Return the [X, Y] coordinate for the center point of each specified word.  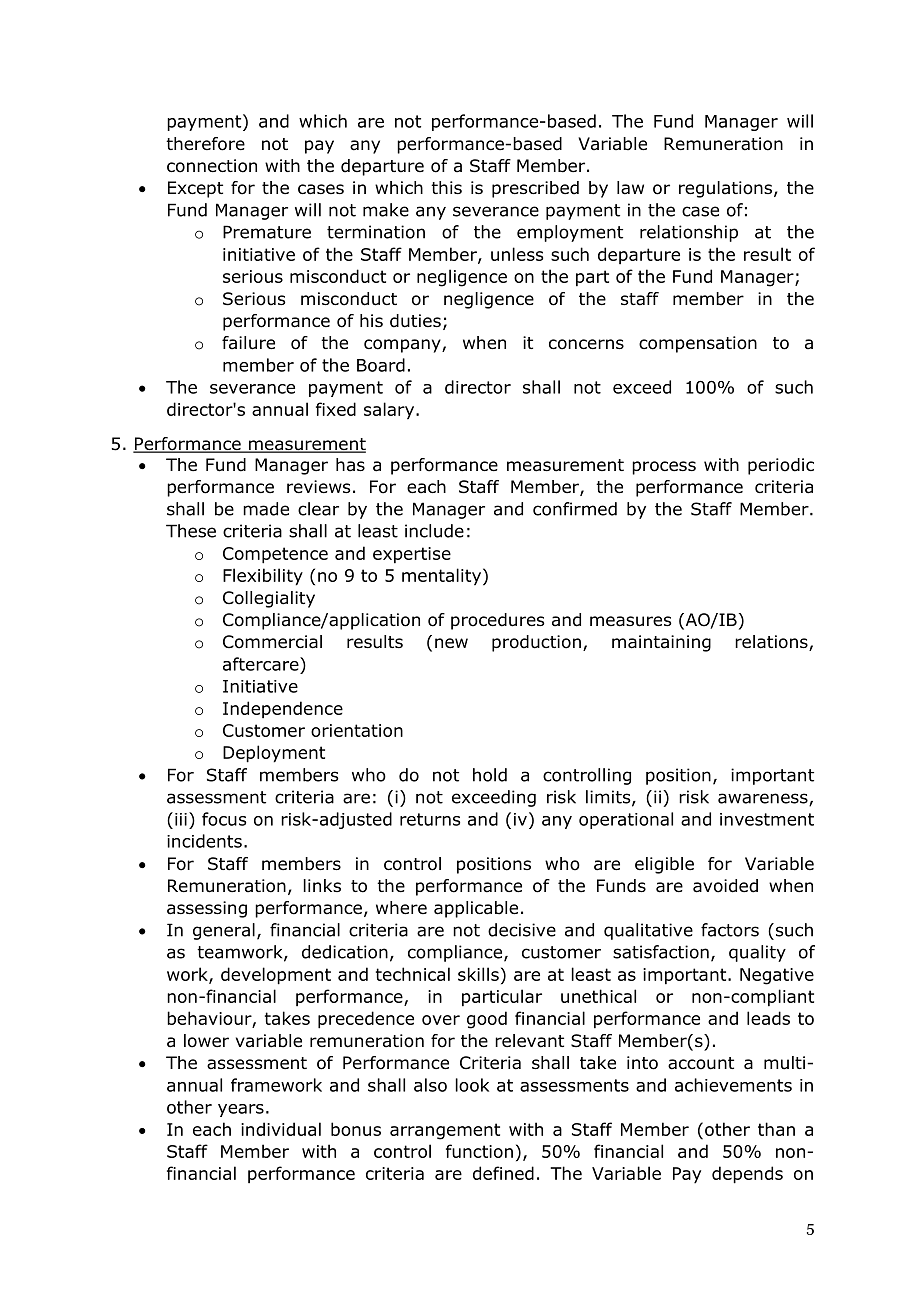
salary [389, 411]
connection [212, 166]
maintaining [661, 643]
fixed [336, 409]
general [224, 931]
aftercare [262, 664]
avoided [725, 886]
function [479, 1151]
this [446, 187]
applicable [476, 909]
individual [281, 1129]
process [664, 468]
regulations [727, 189]
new [451, 643]
